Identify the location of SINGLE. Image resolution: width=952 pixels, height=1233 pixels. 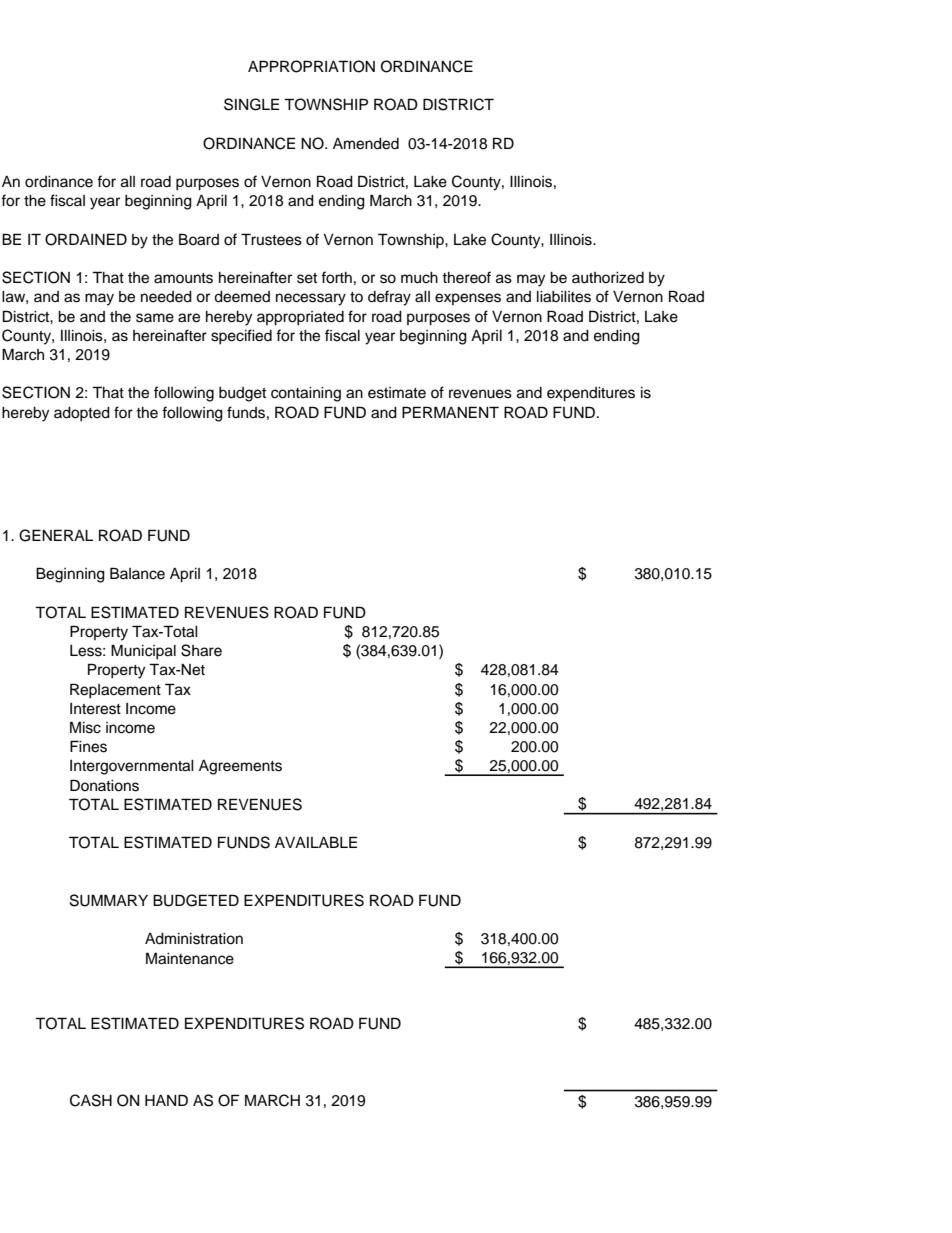
(251, 104).
